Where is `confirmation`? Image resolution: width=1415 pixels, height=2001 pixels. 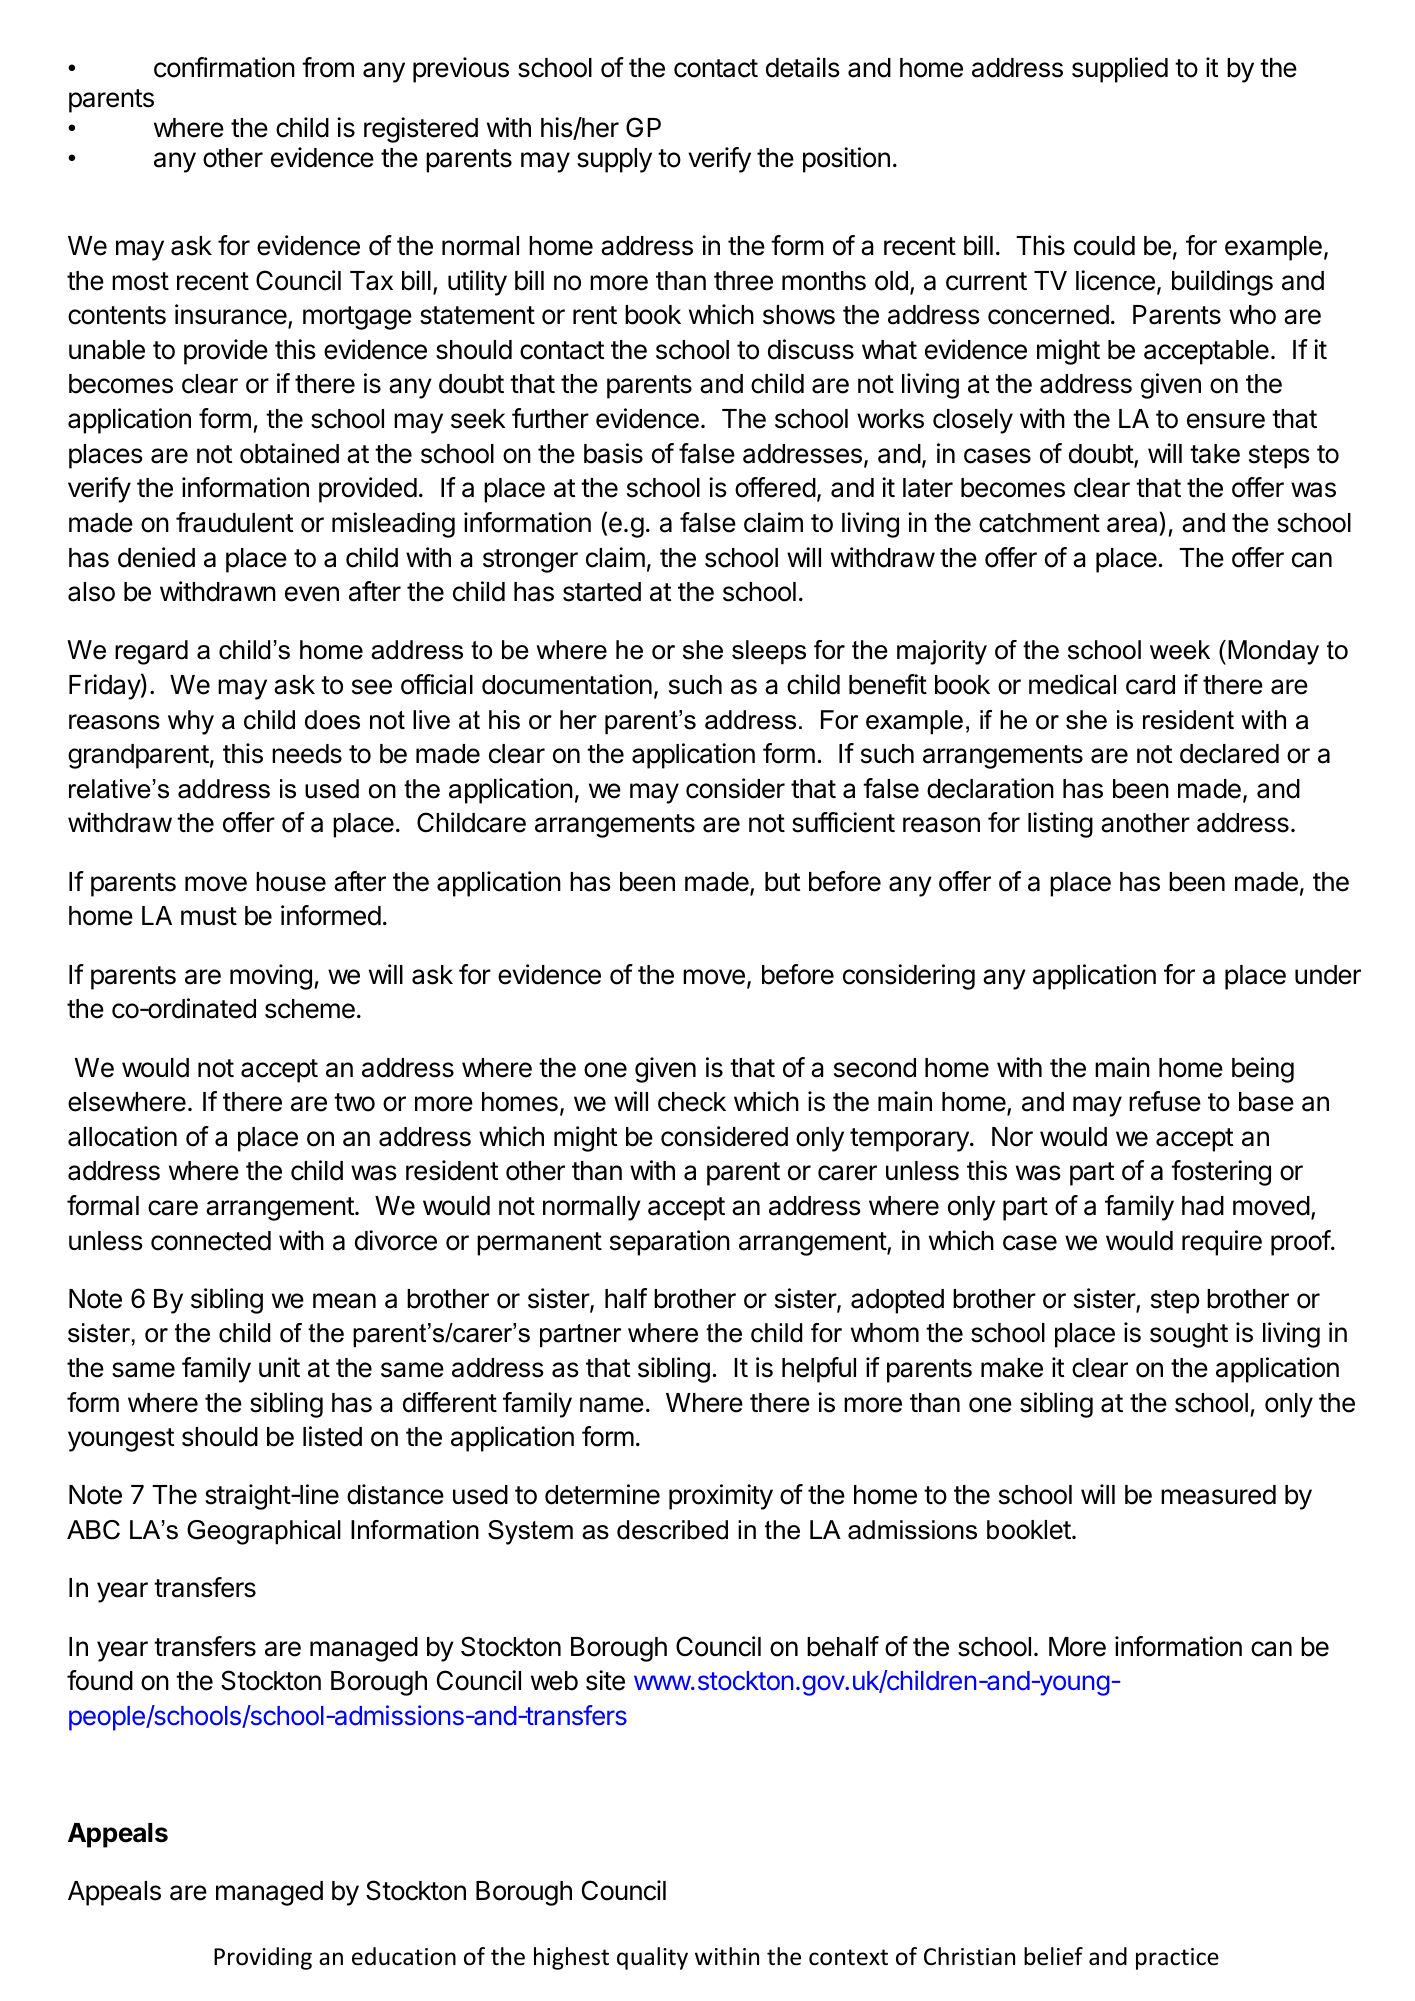
confirmation is located at coordinates (224, 67).
